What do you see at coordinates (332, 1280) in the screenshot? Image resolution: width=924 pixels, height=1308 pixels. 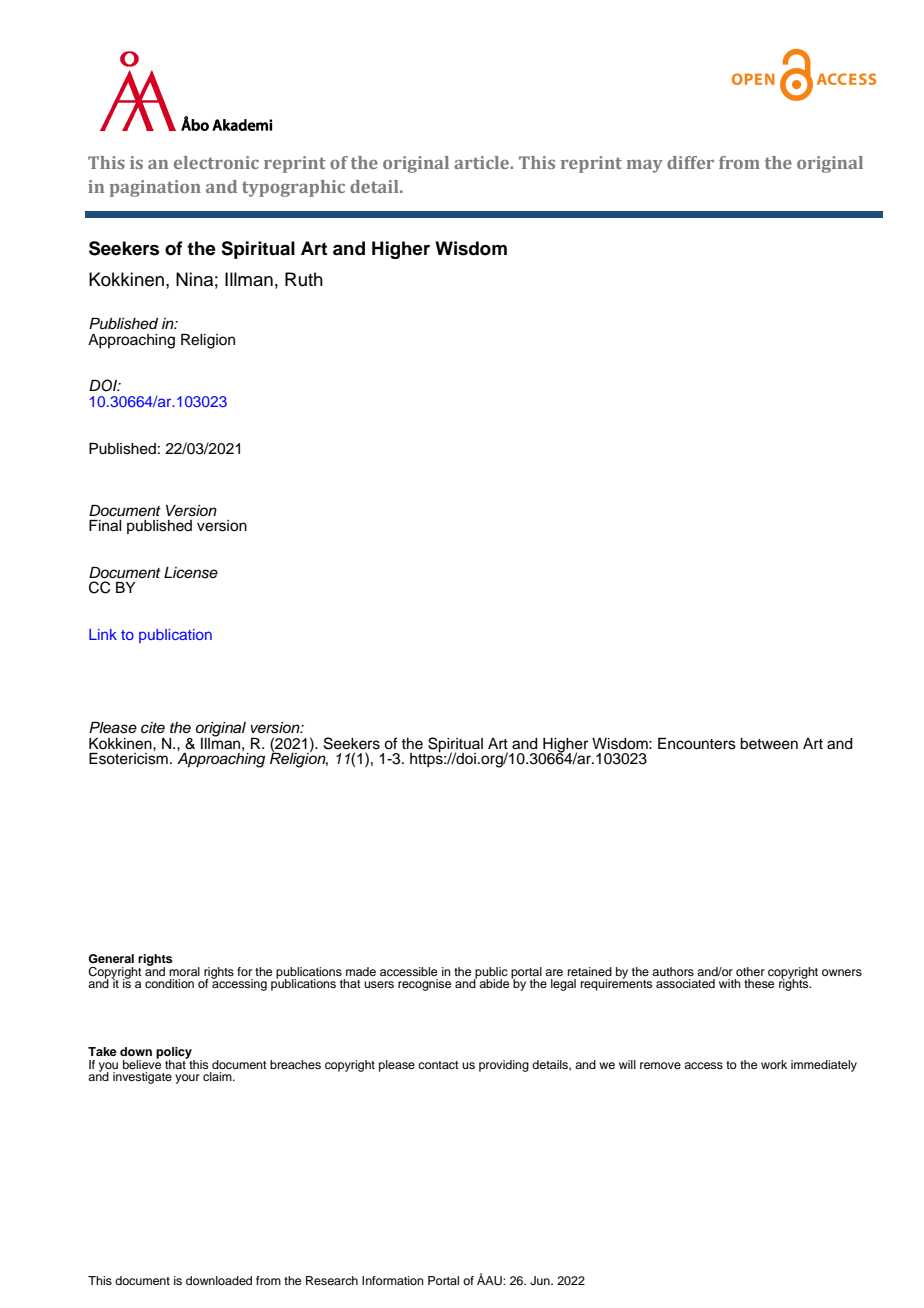 I see `Research` at bounding box center [332, 1280].
